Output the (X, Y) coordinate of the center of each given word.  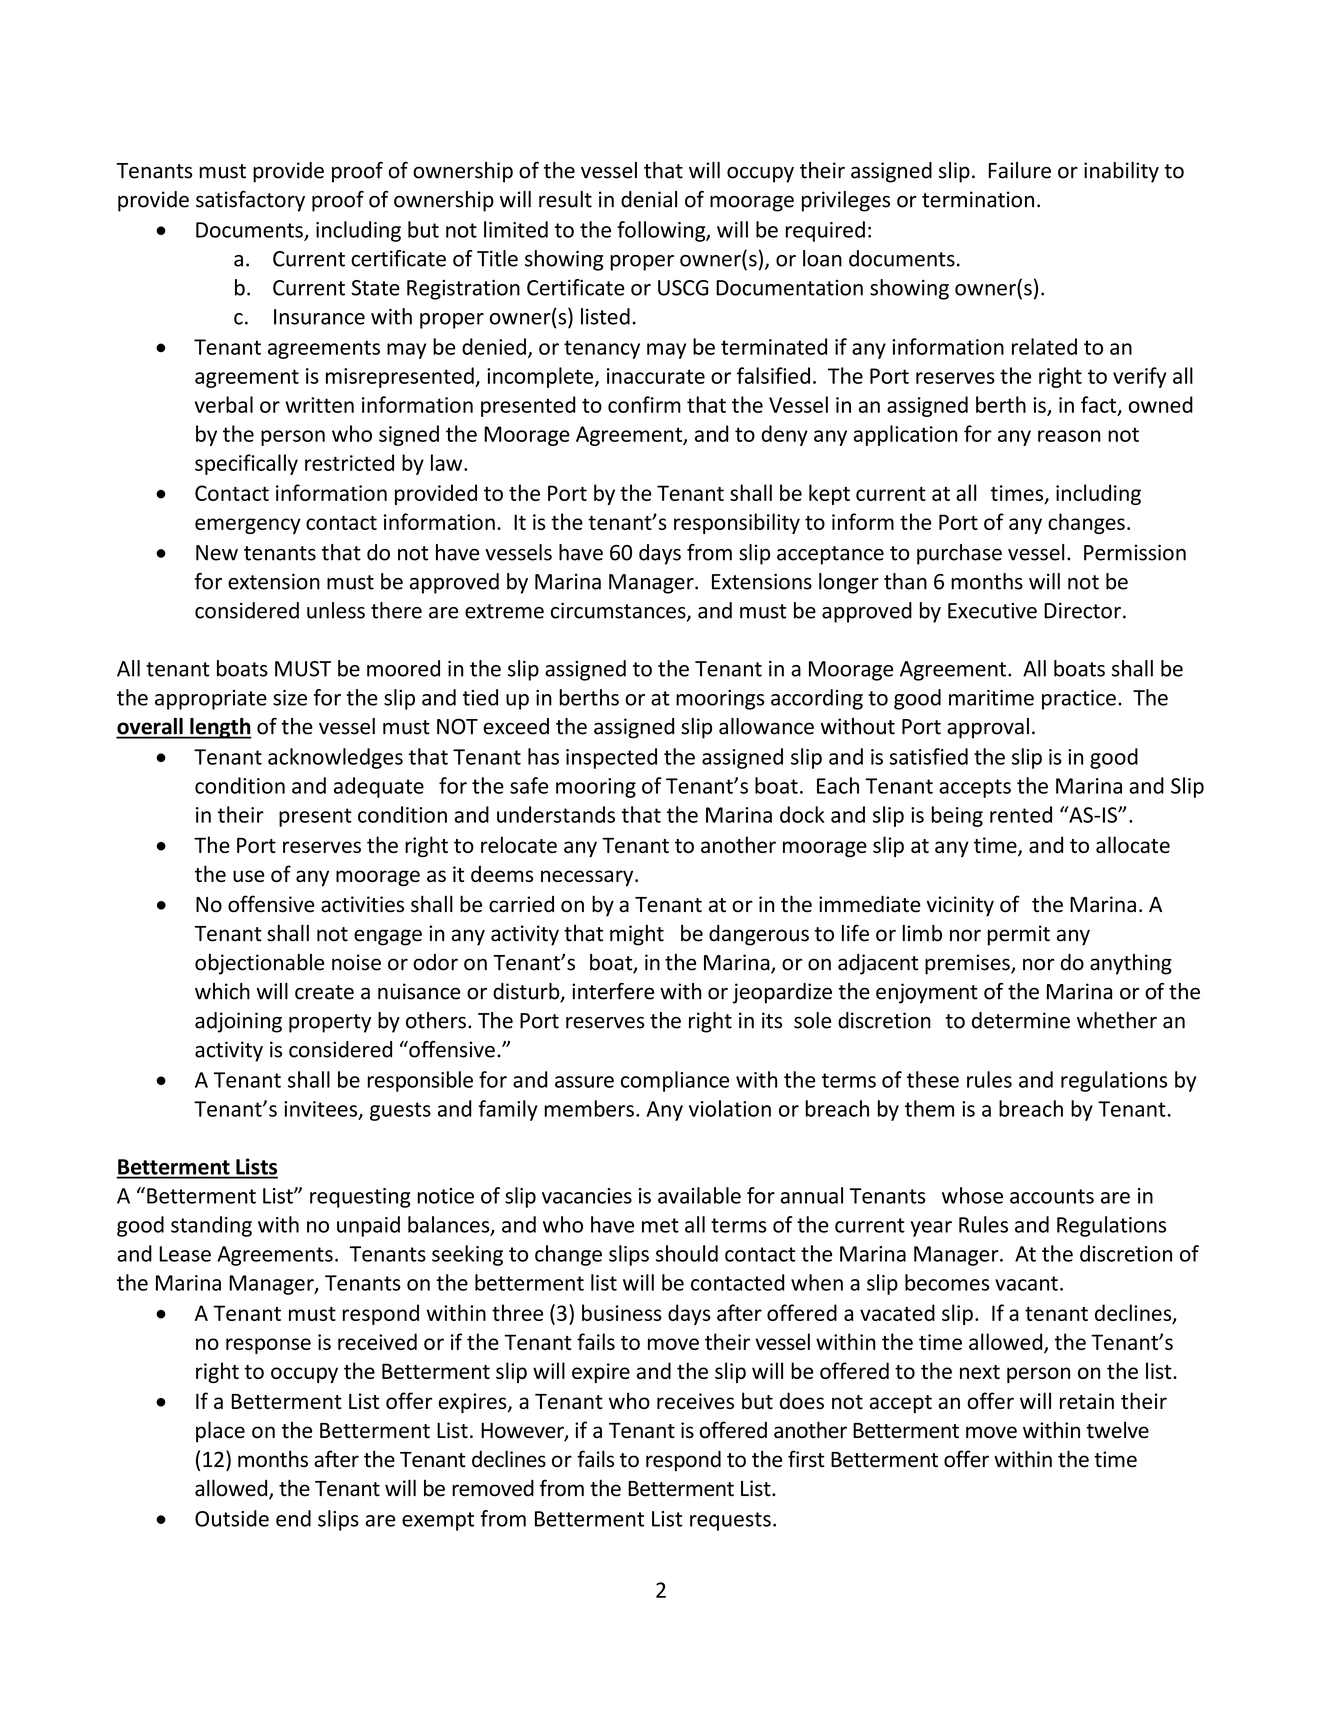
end (293, 1518)
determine (1021, 1020)
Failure (1019, 170)
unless (336, 610)
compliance (675, 1081)
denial (649, 199)
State (375, 288)
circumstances (619, 611)
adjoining (238, 1022)
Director (1082, 610)
